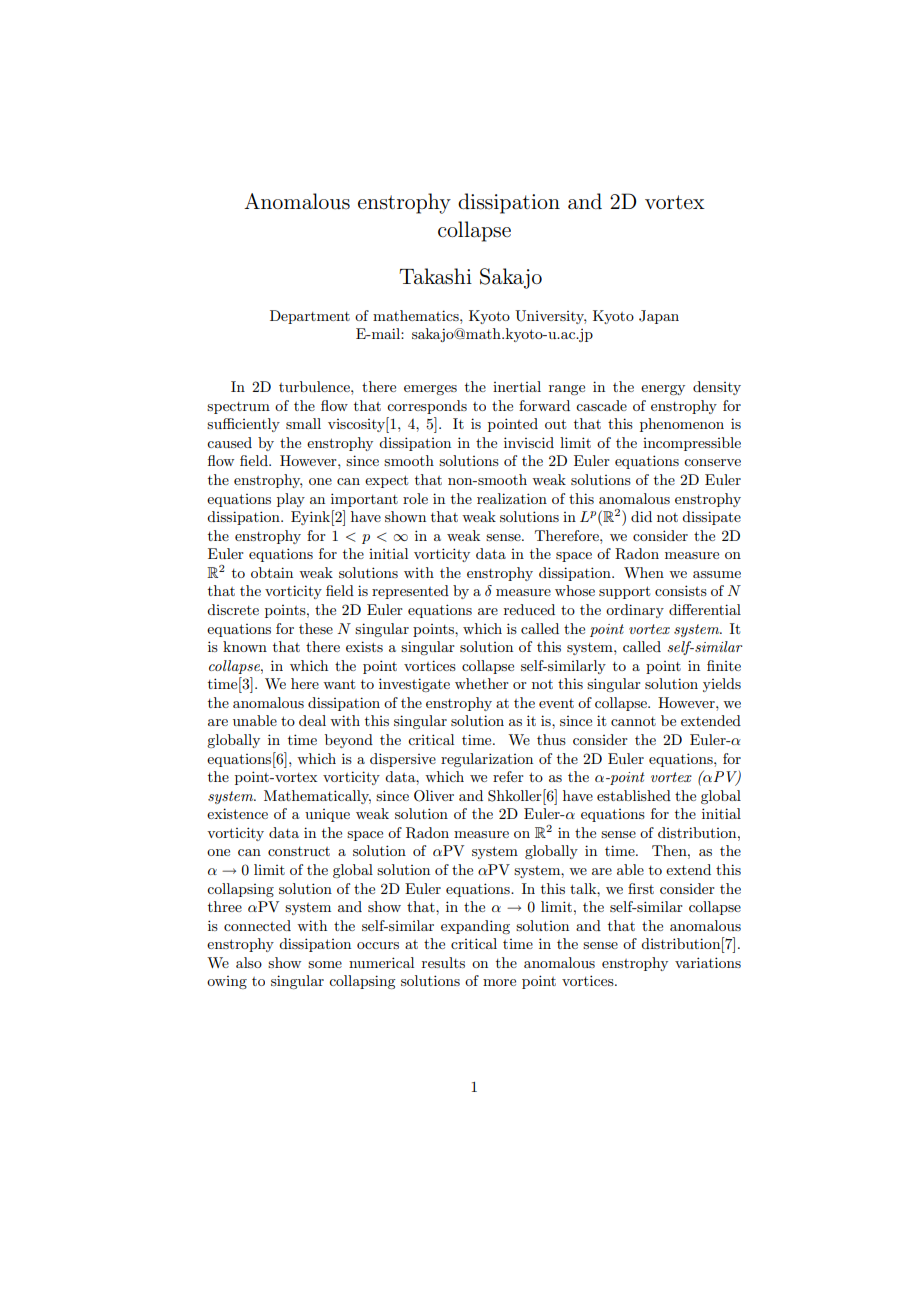 The image size is (924, 1308). Describe the element at coordinates (435, 276) in the page. I see `Takashi` at that location.
